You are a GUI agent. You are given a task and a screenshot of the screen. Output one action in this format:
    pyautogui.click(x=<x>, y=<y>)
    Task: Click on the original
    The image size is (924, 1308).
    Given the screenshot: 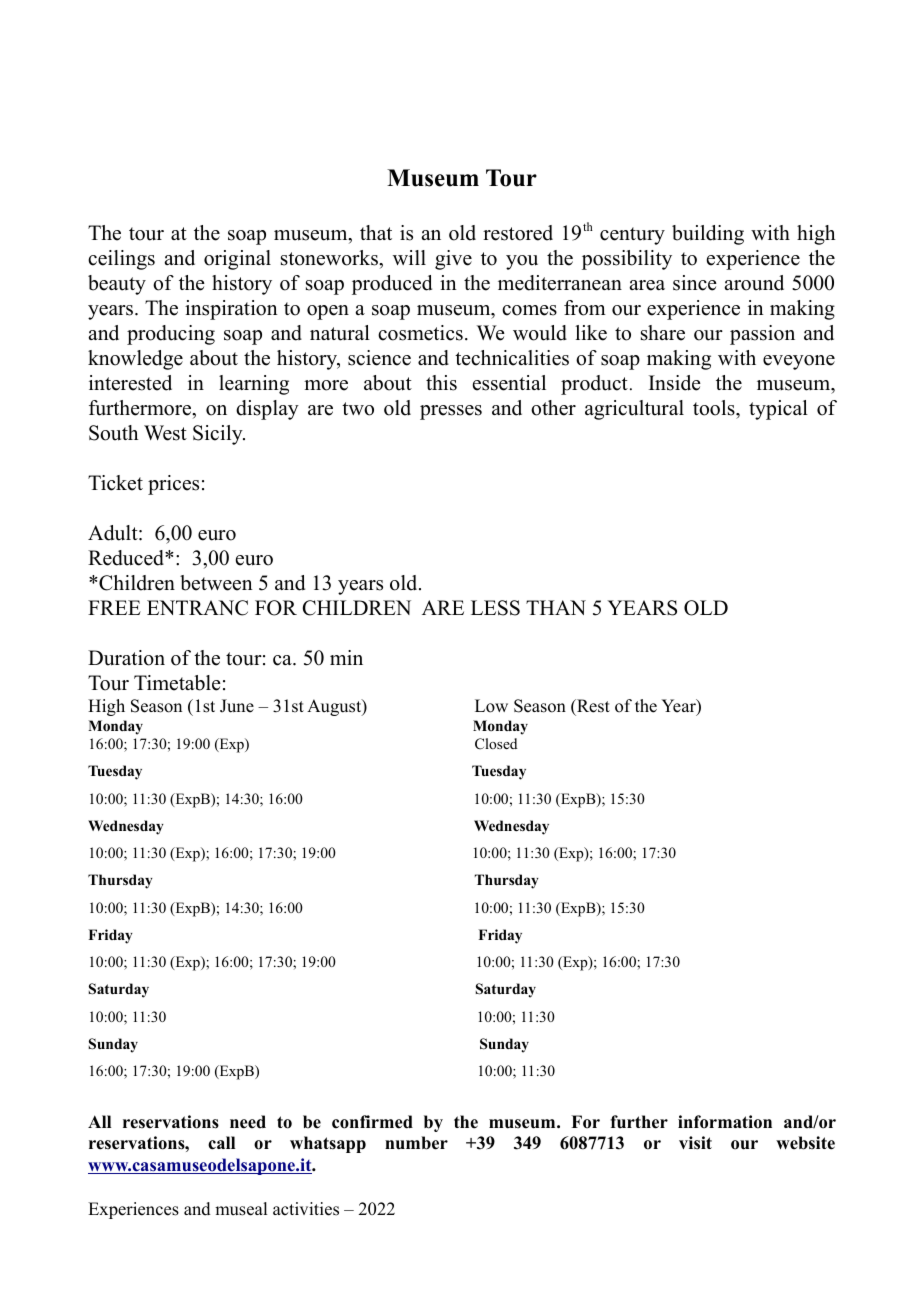 What is the action you would take?
    pyautogui.click(x=237, y=260)
